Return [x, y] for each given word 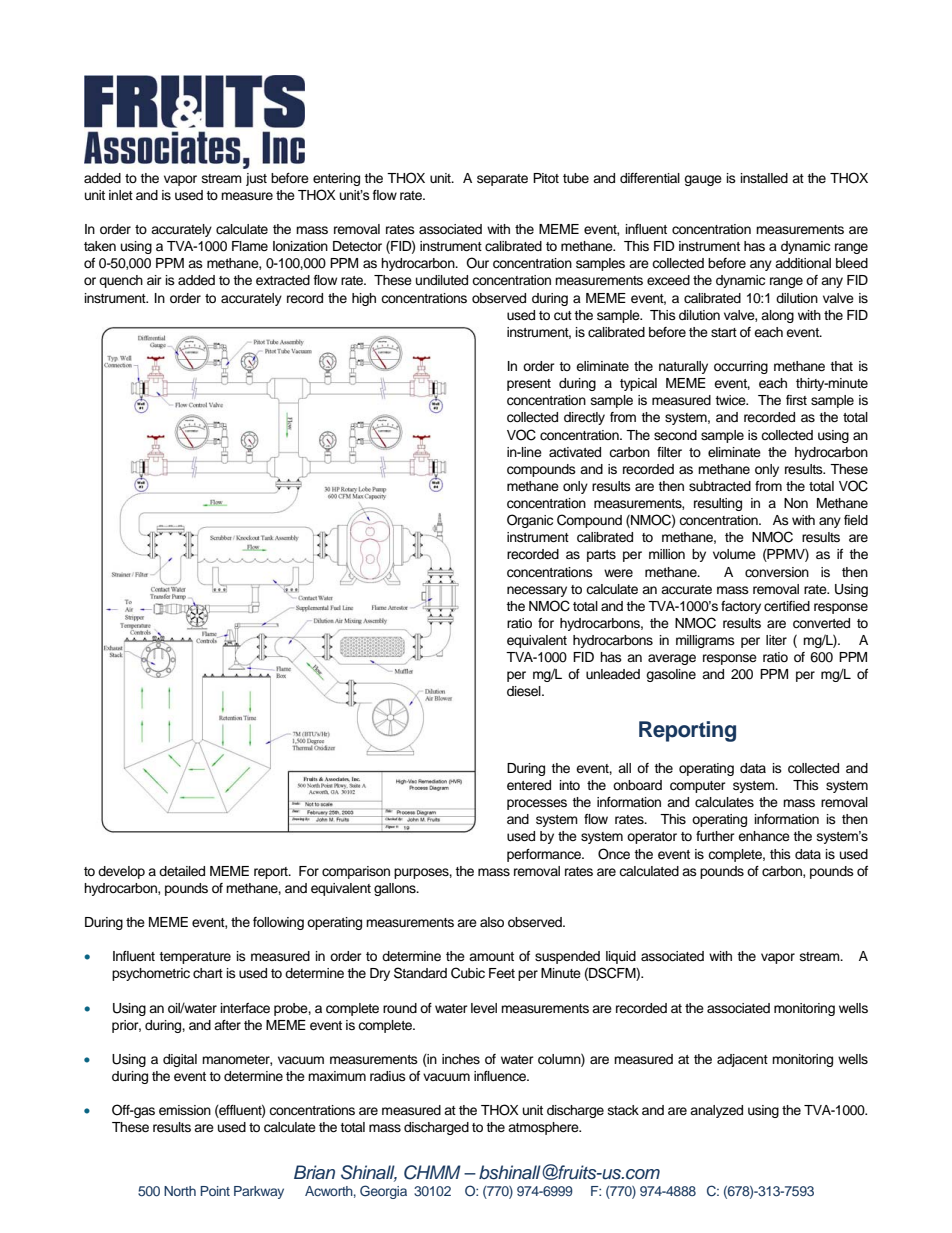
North [180, 1191]
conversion [777, 572]
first [796, 400]
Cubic [468, 973]
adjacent [742, 1060]
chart [208, 973]
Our [477, 263]
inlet [121, 195]
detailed [182, 871]
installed [764, 178]
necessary [537, 591]
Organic [530, 521]
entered [529, 785]
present [529, 385]
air [154, 280]
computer [698, 787]
